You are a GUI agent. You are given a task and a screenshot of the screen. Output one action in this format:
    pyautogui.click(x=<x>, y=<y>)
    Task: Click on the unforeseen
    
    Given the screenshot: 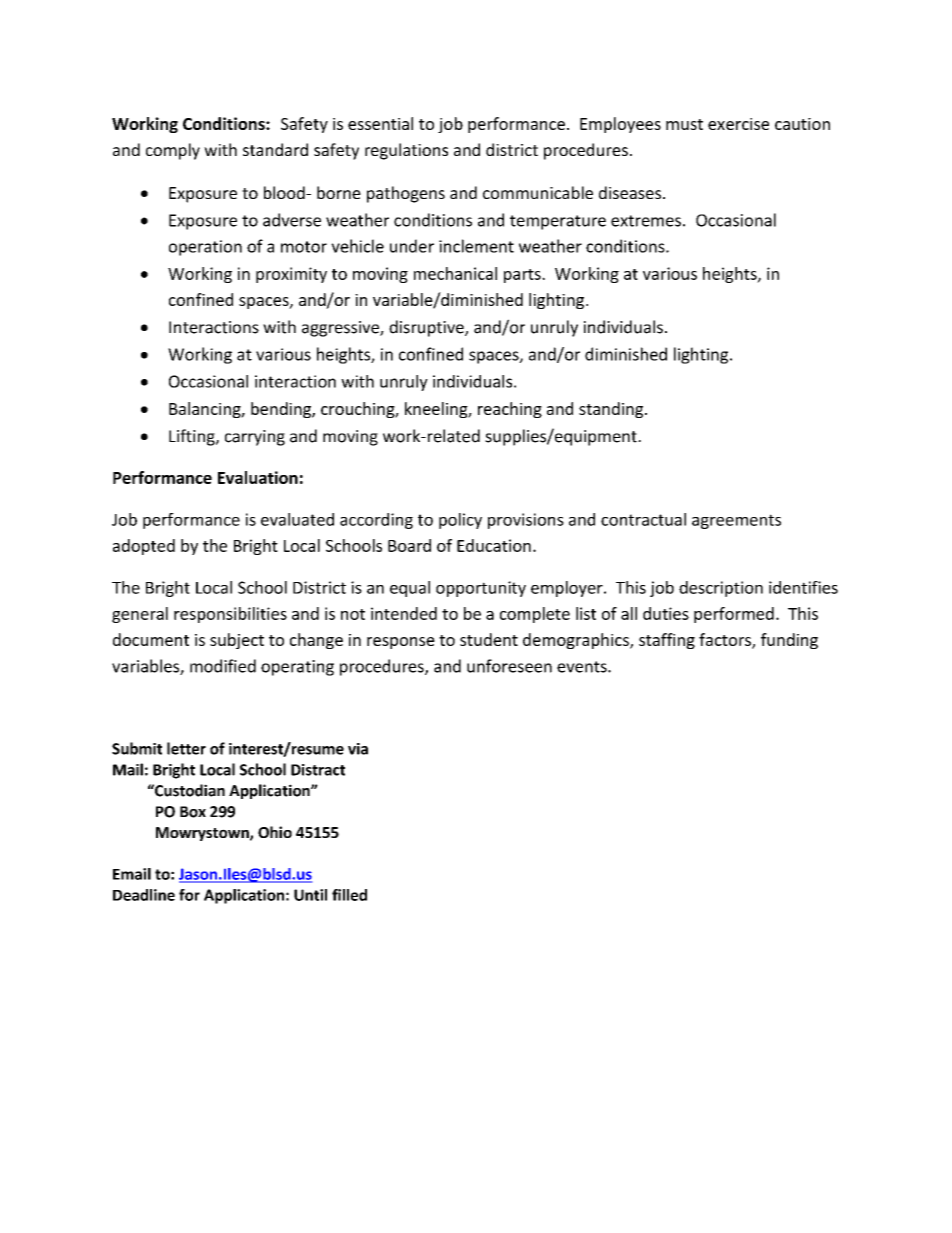 What is the action you would take?
    pyautogui.click(x=509, y=666)
